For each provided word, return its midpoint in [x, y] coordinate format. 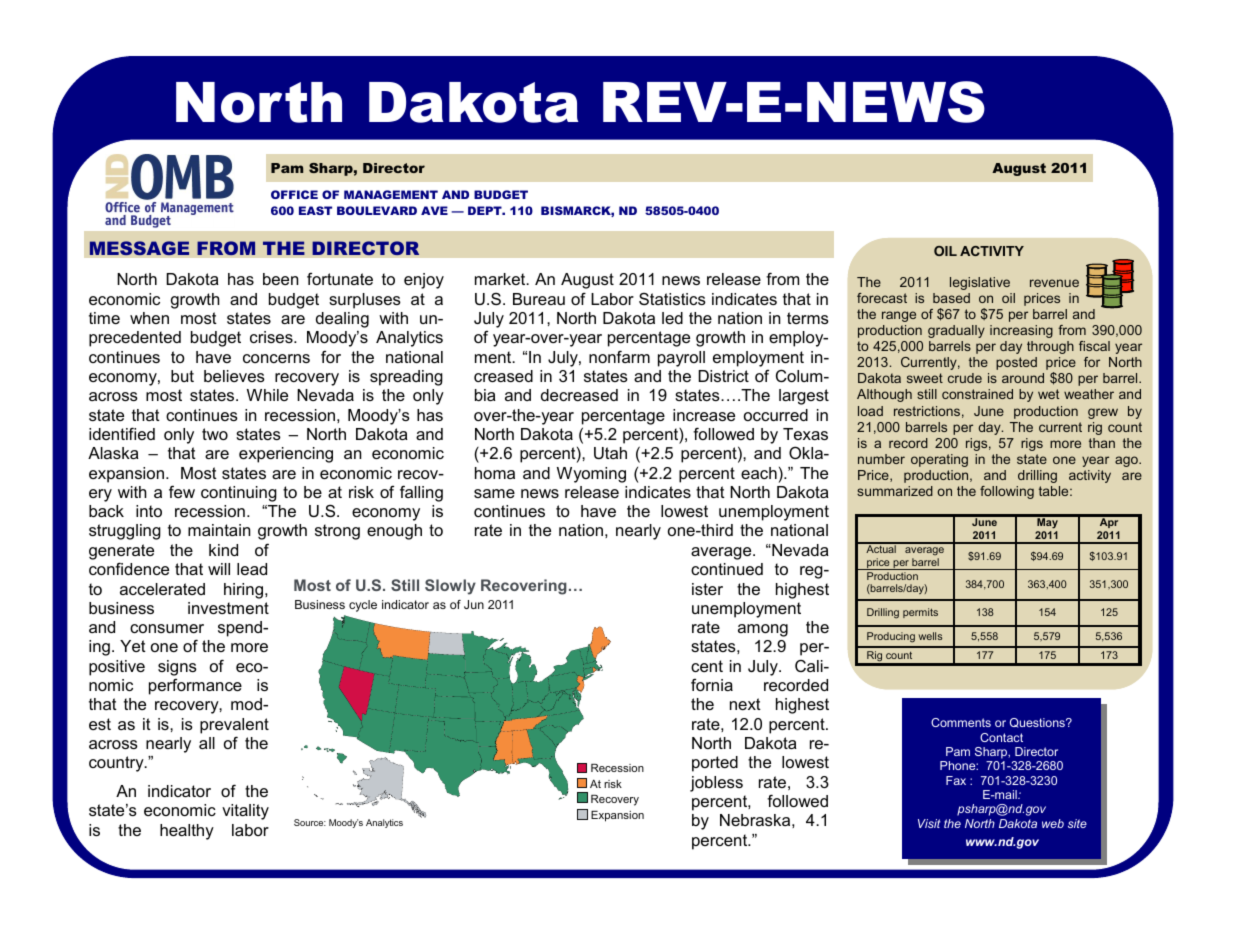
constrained [977, 394]
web [1053, 823]
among [763, 630]
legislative [980, 283]
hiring [243, 591]
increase [704, 415]
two [215, 434]
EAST [315, 210]
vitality [245, 812]
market [501, 279]
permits [920, 613]
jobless [716, 784]
